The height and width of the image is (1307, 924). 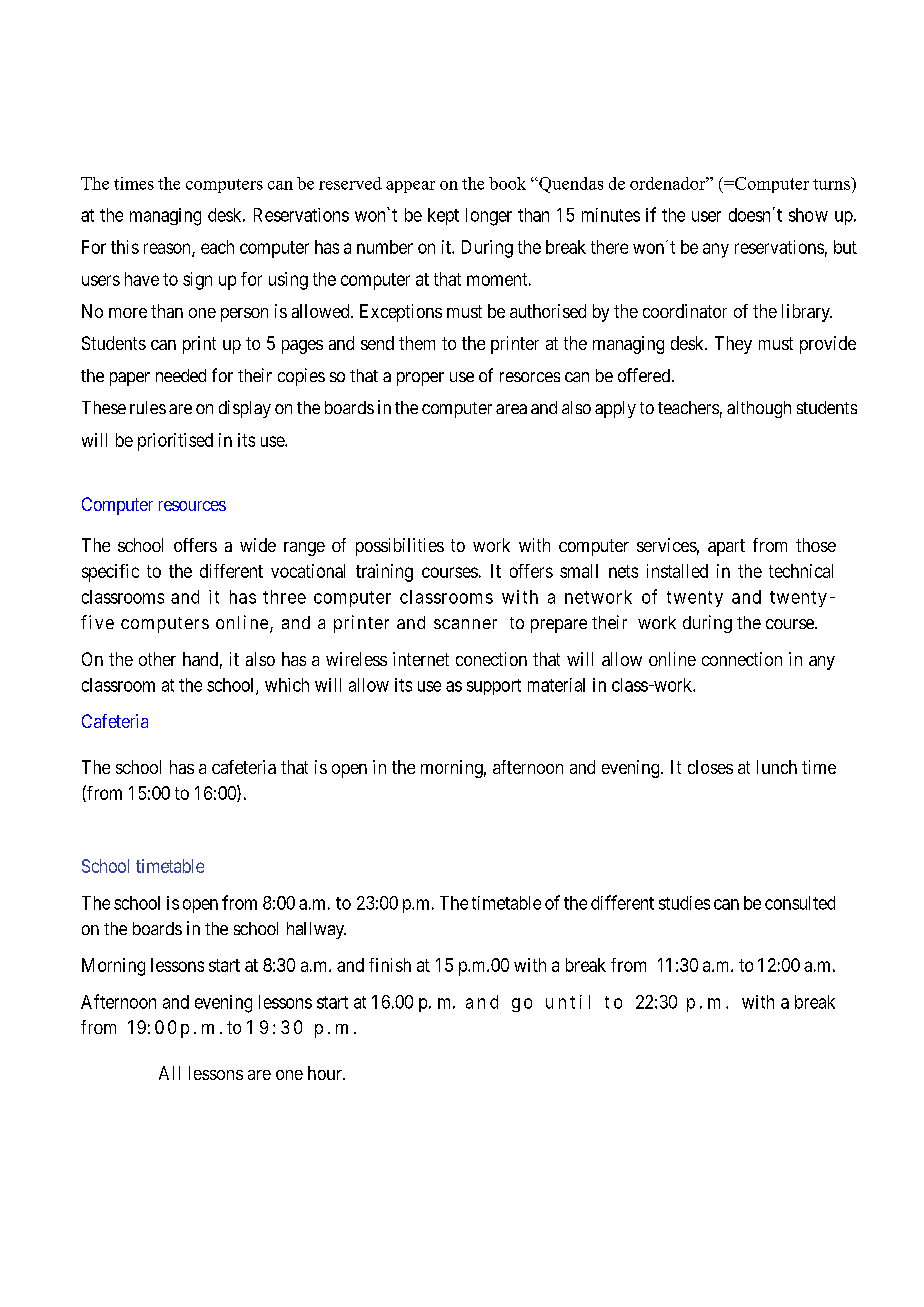 I want to click on which, so click(x=287, y=685).
